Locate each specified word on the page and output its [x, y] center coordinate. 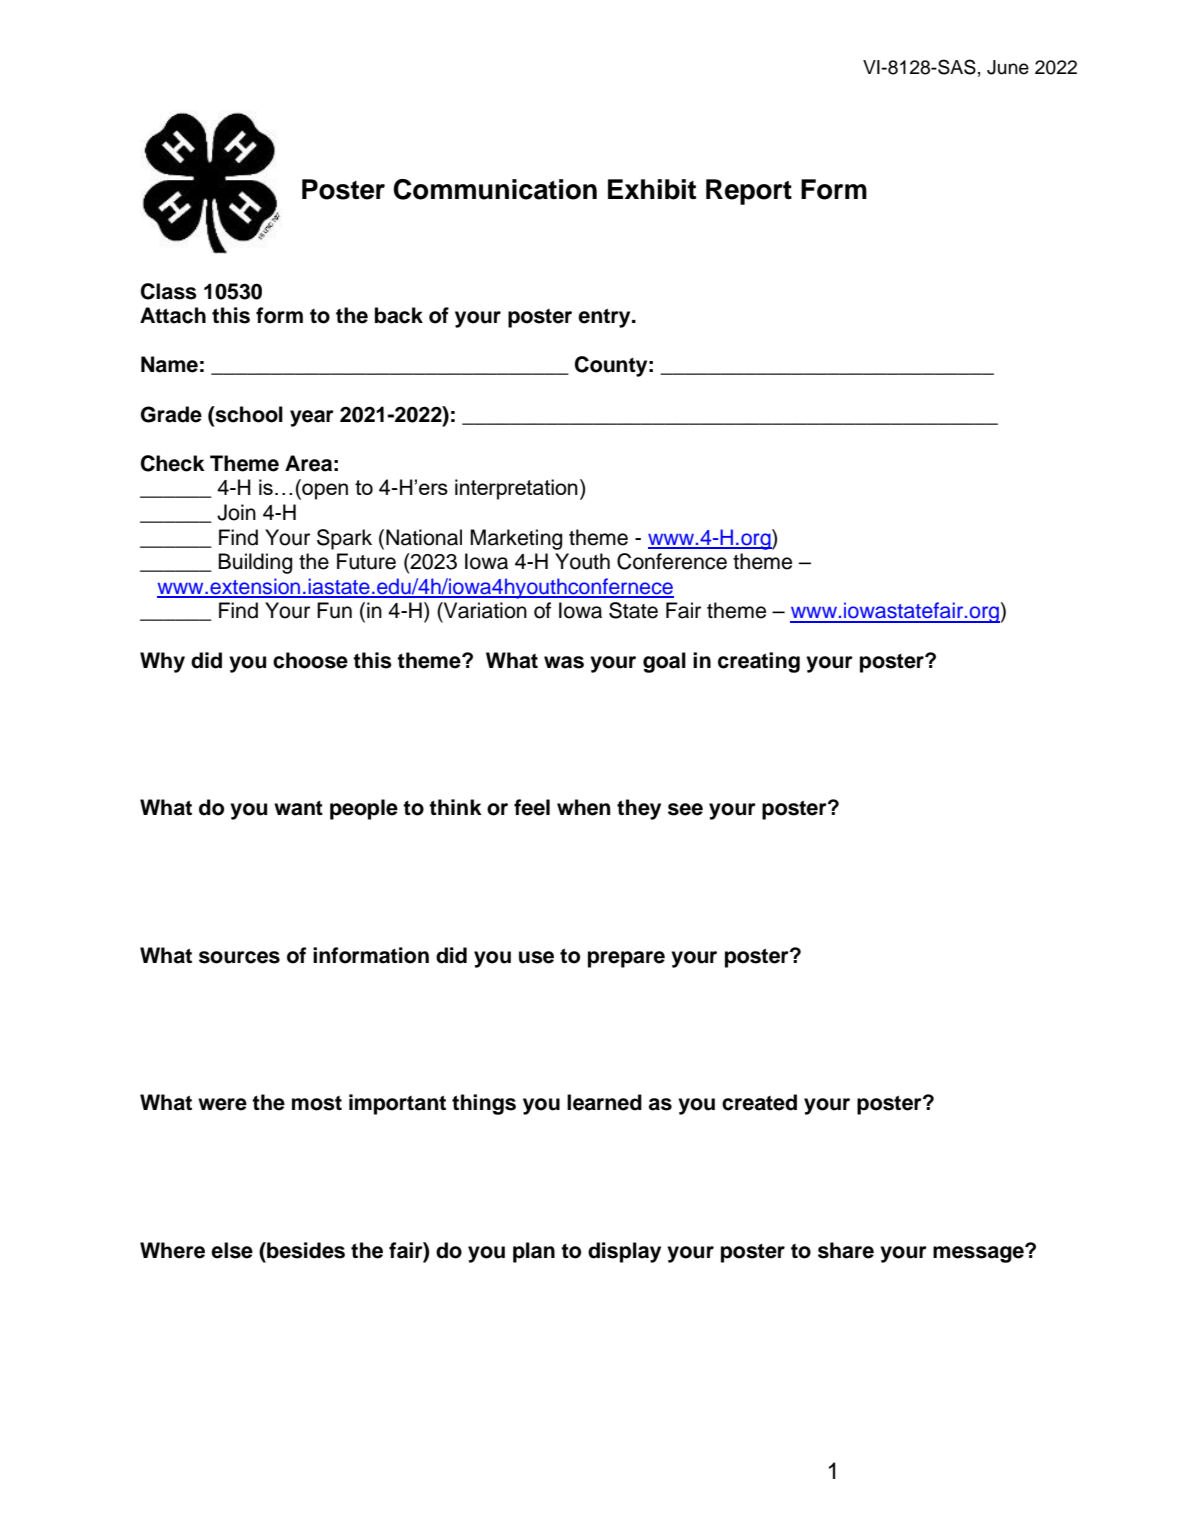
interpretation [516, 489]
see [685, 809]
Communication [495, 189]
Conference [672, 561]
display [624, 1252]
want [298, 808]
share [846, 1250]
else [232, 1250]
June [1008, 67]
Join [236, 512]
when [583, 807]
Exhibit [652, 189]
